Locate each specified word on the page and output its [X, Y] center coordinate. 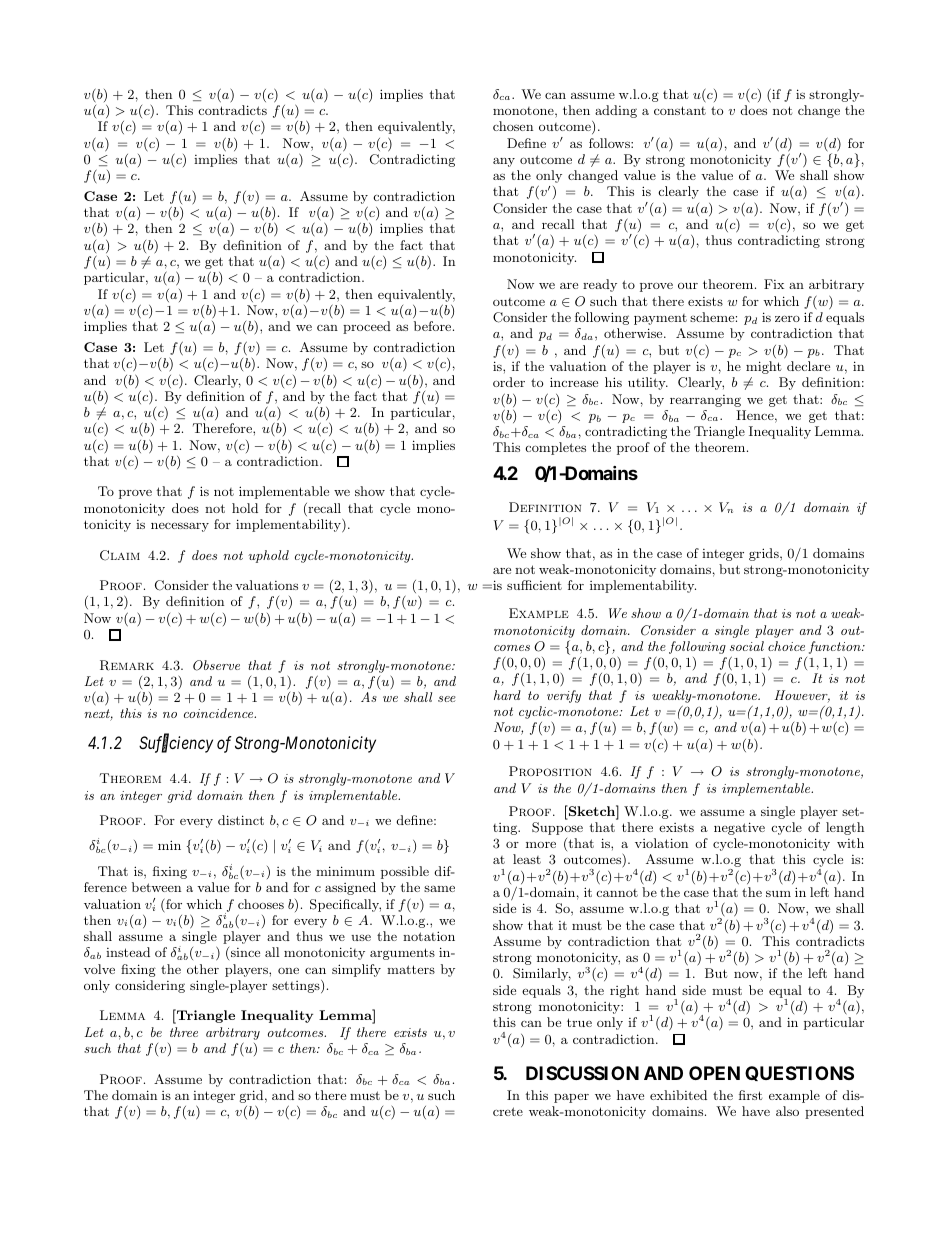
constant [680, 110]
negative [739, 828]
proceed [367, 327]
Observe [216, 665]
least [527, 859]
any [504, 162]
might [763, 367]
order [509, 382]
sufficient [534, 585]
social [747, 646]
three [184, 1032]
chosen [513, 126]
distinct [241, 820]
